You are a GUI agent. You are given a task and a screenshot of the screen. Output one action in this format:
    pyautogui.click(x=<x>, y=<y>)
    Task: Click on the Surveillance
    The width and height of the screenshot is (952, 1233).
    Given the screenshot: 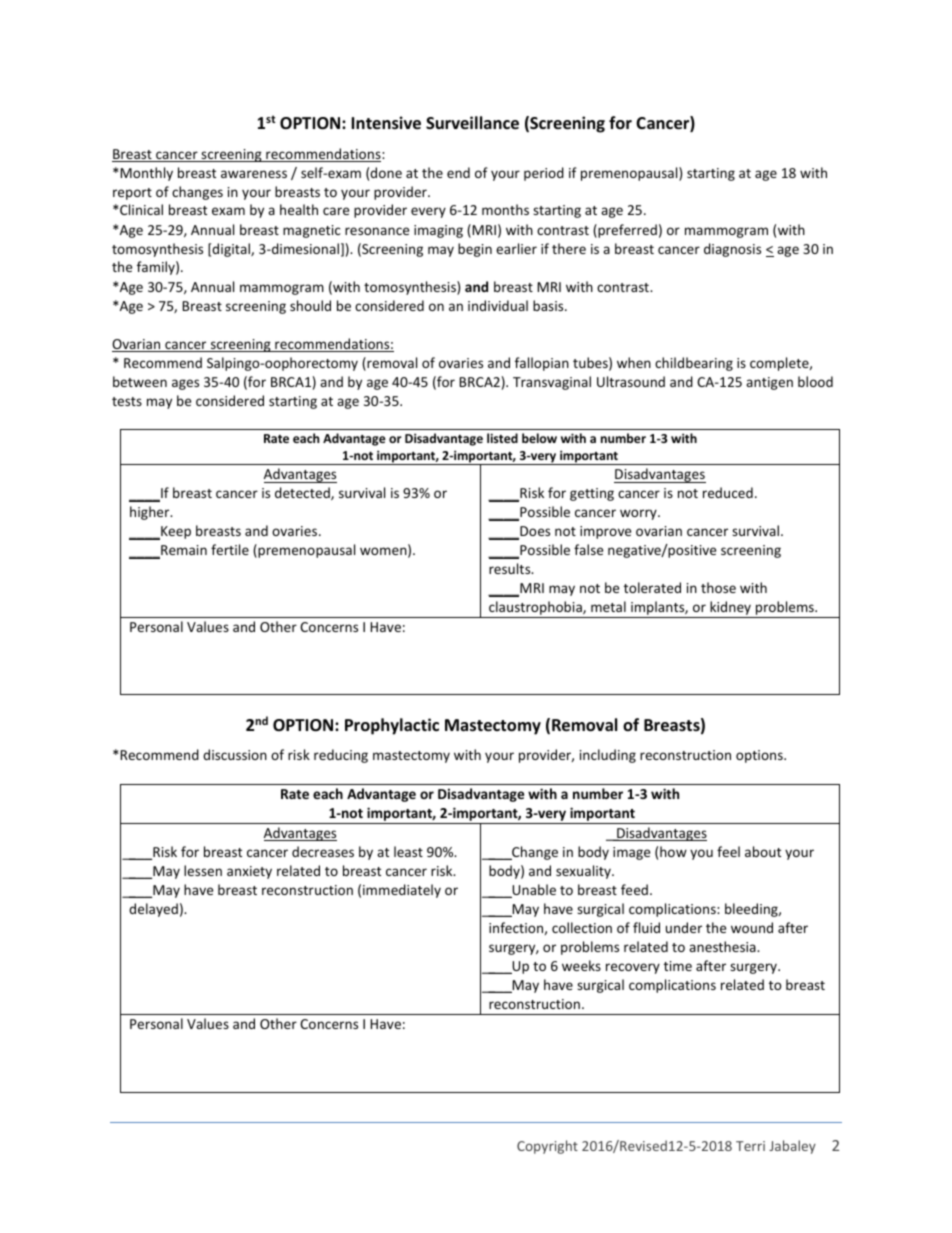 What is the action you would take?
    pyautogui.click(x=472, y=123)
